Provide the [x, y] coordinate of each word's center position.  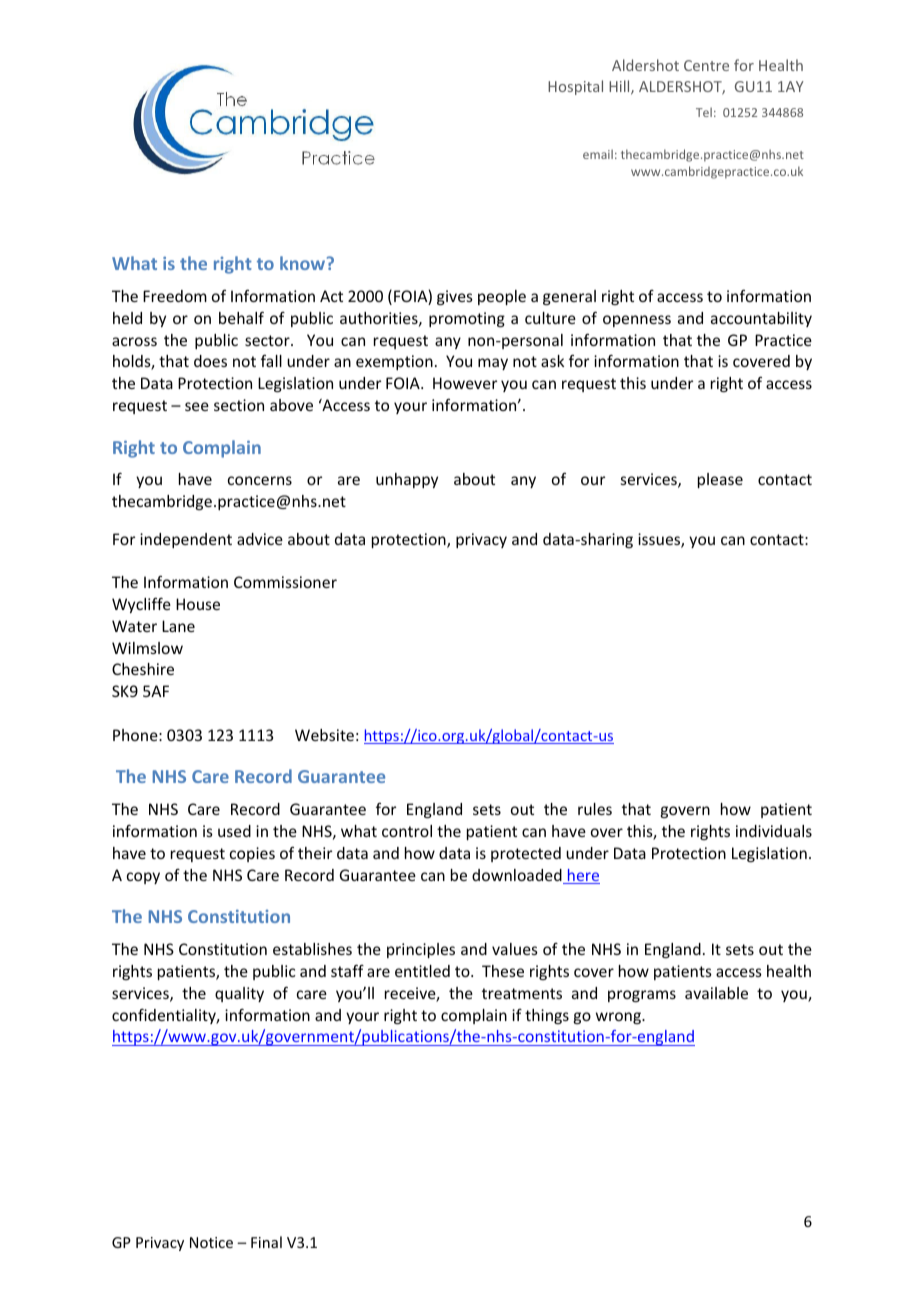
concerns [260, 480]
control [407, 831]
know [304, 263]
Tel [704, 112]
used [234, 831]
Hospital [575, 87]
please [720, 480]
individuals [774, 831]
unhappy [407, 480]
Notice [211, 1242]
